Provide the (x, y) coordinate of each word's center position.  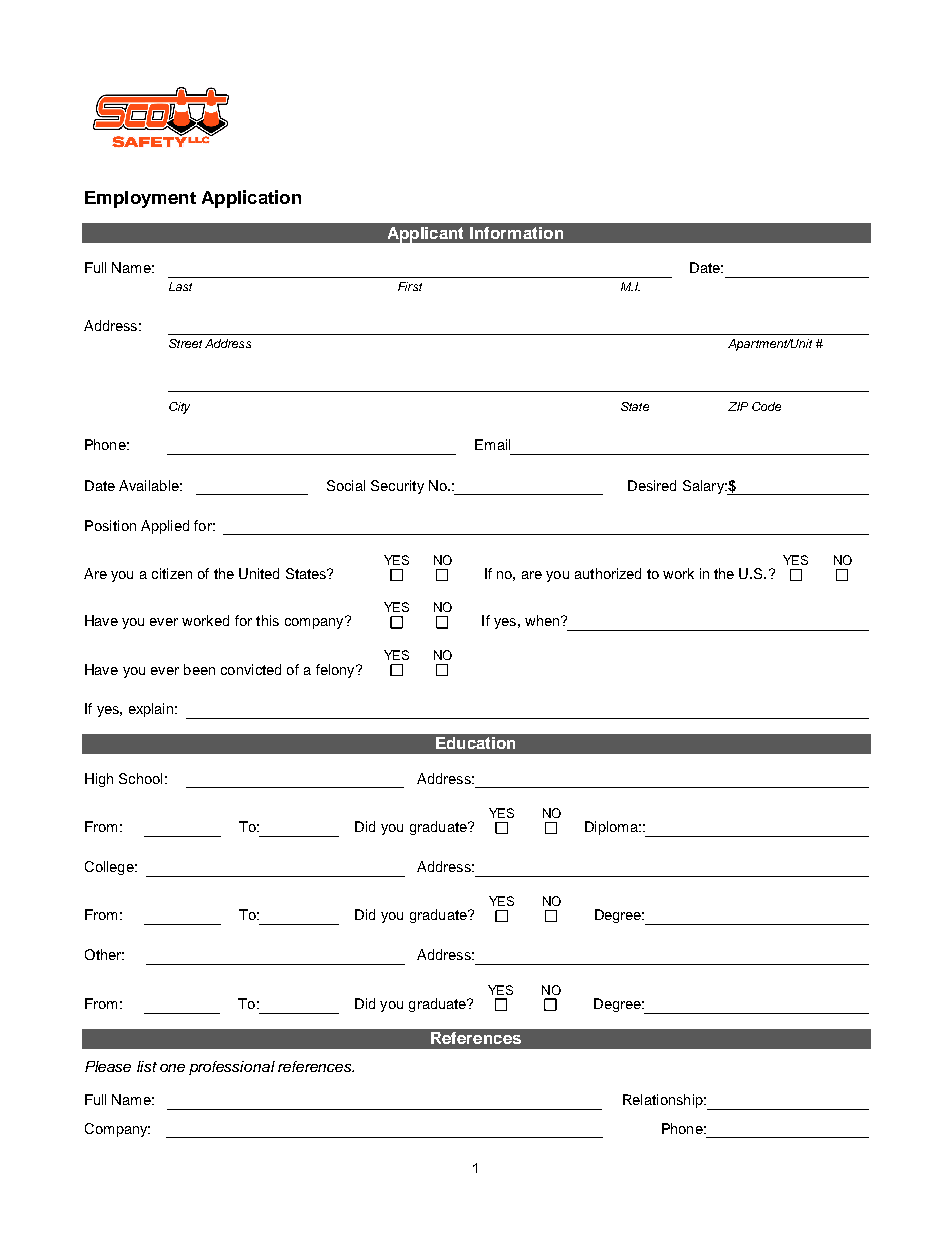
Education (475, 743)
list (147, 1066)
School (140, 778)
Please (108, 1066)
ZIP (738, 406)
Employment (140, 199)
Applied (165, 527)
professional (232, 1068)
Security (397, 487)
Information (516, 233)
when (542, 620)
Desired (652, 485)
